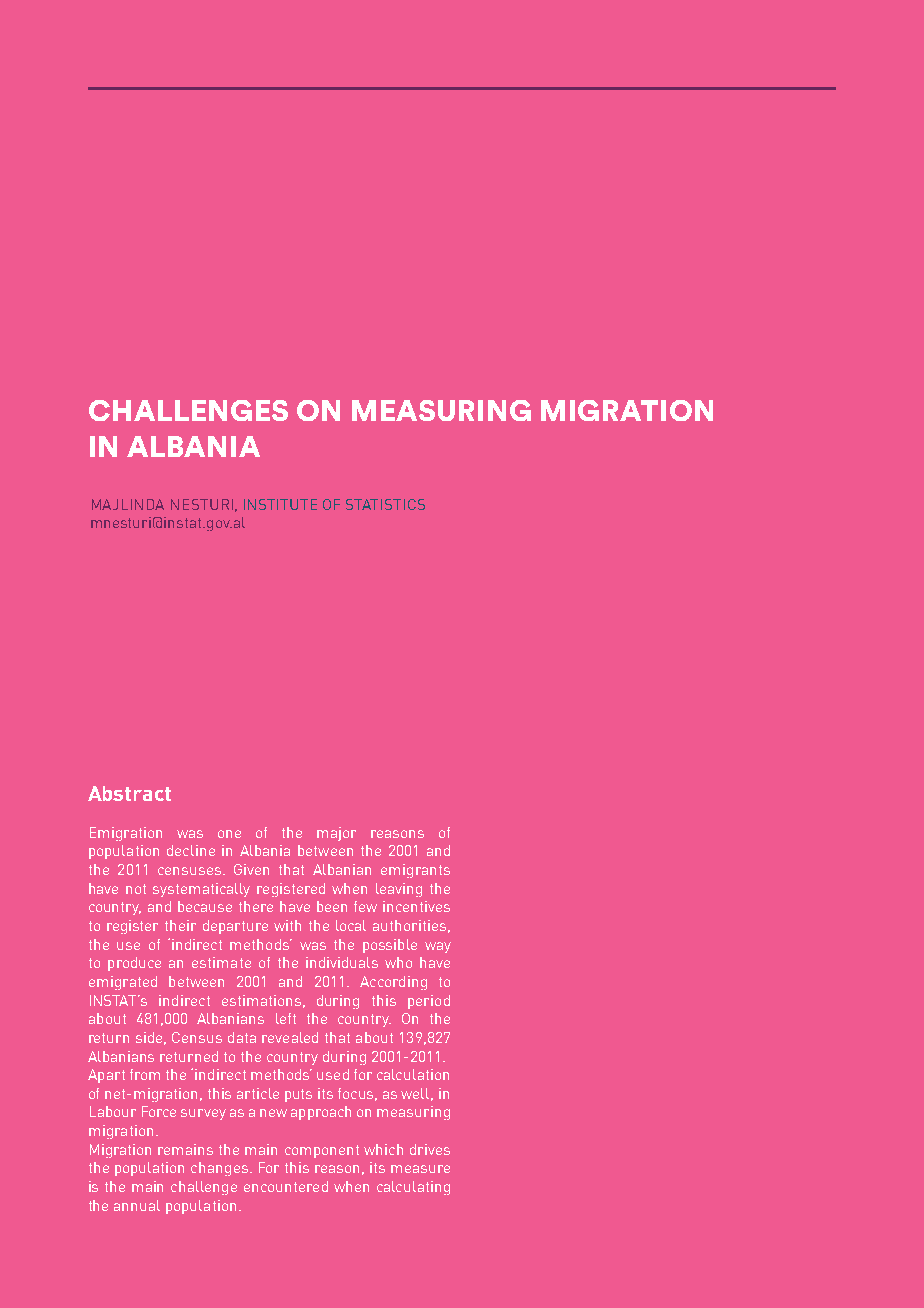 This screenshot has width=924, height=1308. What do you see at coordinates (415, 871) in the screenshot?
I see `emigrants` at bounding box center [415, 871].
